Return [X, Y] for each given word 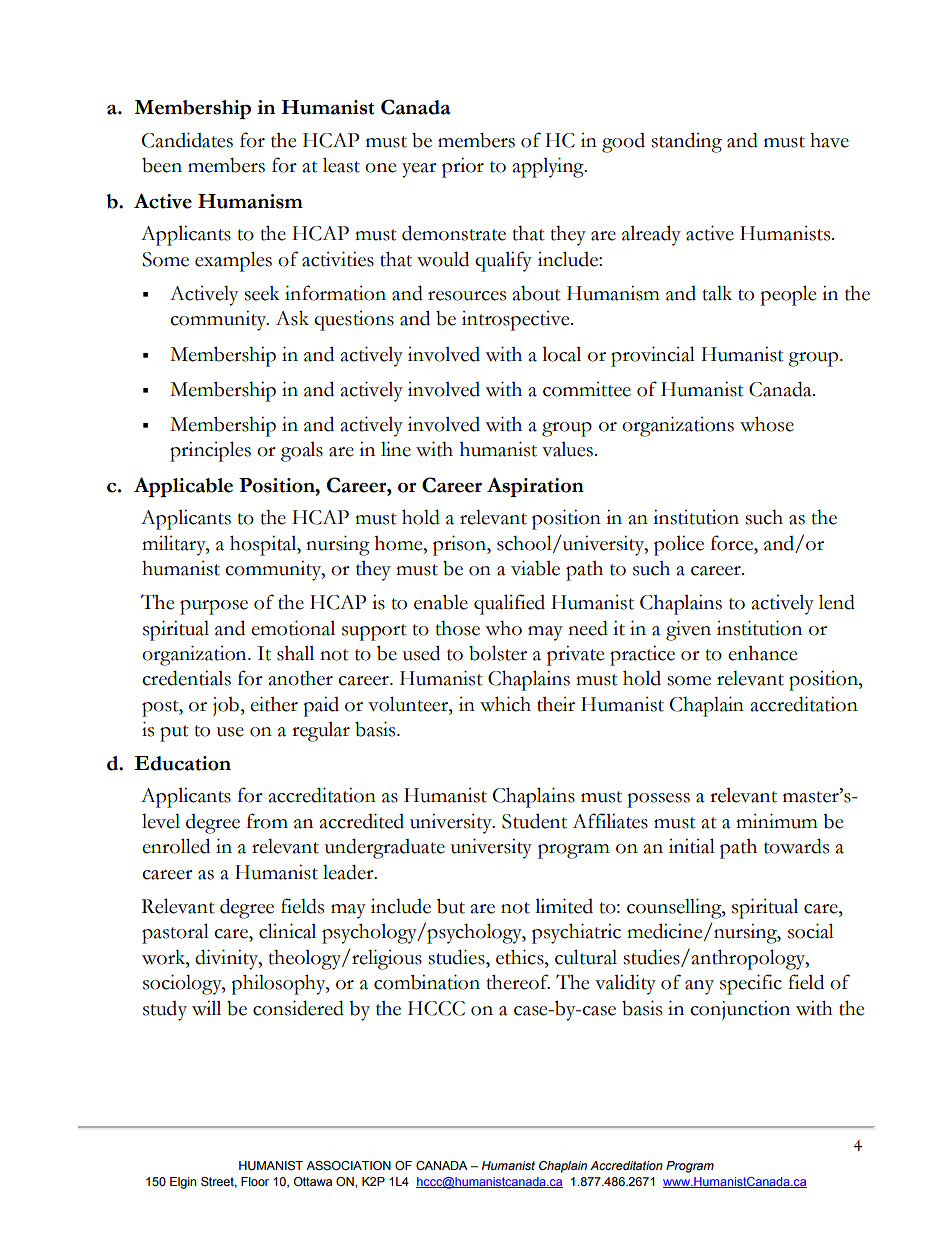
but [451, 906]
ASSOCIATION [348, 1165]
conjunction [740, 1010]
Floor [255, 1181]
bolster [498, 653]
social [811, 931]
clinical [287, 931]
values [567, 449]
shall [295, 653]
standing [686, 142]
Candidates [187, 140]
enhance [762, 653]
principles [210, 451]
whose [767, 424]
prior [463, 167]
